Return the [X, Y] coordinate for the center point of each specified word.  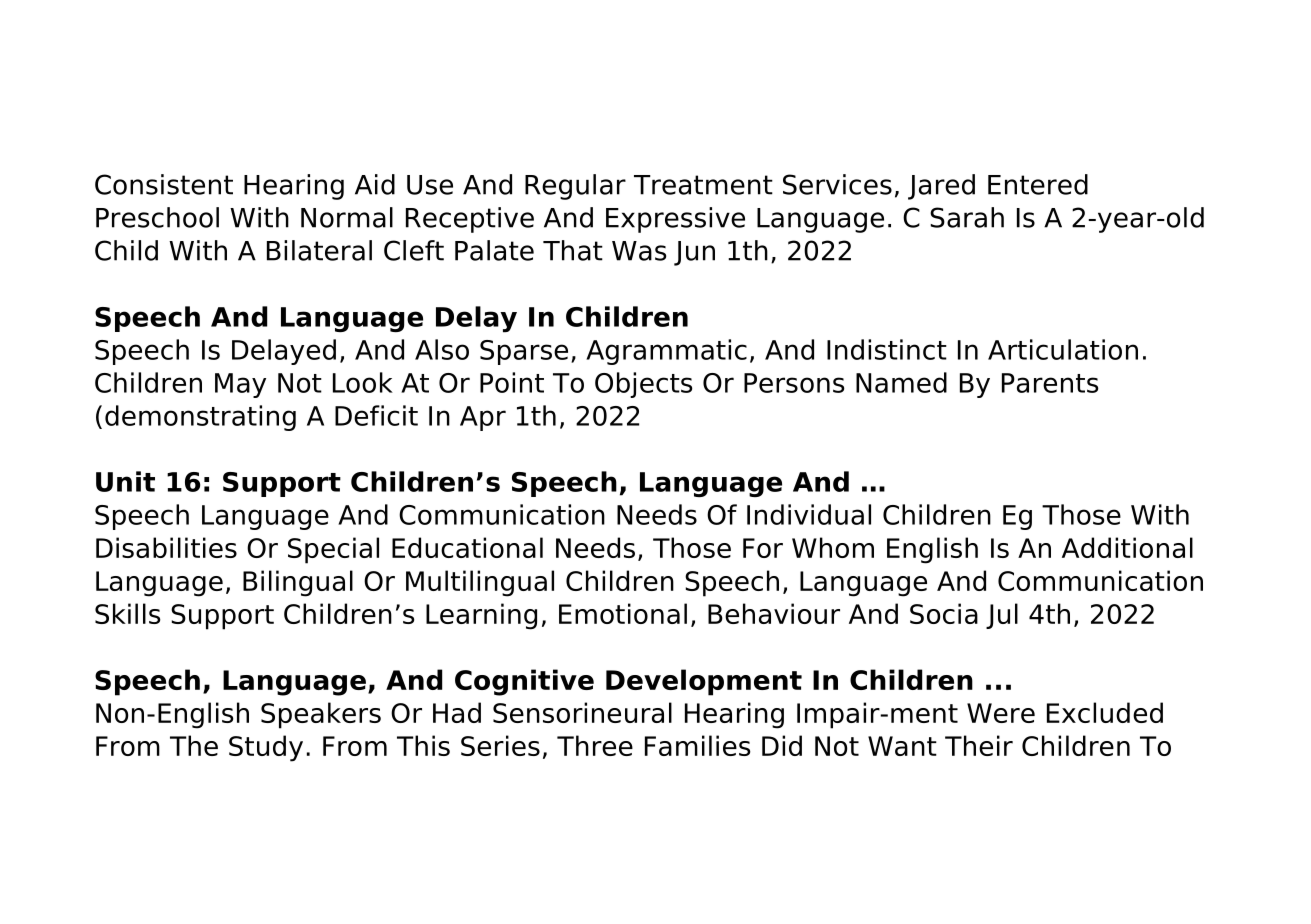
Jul [1002, 616]
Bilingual [298, 583]
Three [595, 745]
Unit [125, 481]
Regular [575, 187]
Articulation [1063, 349]
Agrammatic [666, 352]
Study [266, 748]
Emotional [623, 613]
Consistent [164, 184]
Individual [809, 514]
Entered [1038, 184]
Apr [483, 418]
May [240, 385]
